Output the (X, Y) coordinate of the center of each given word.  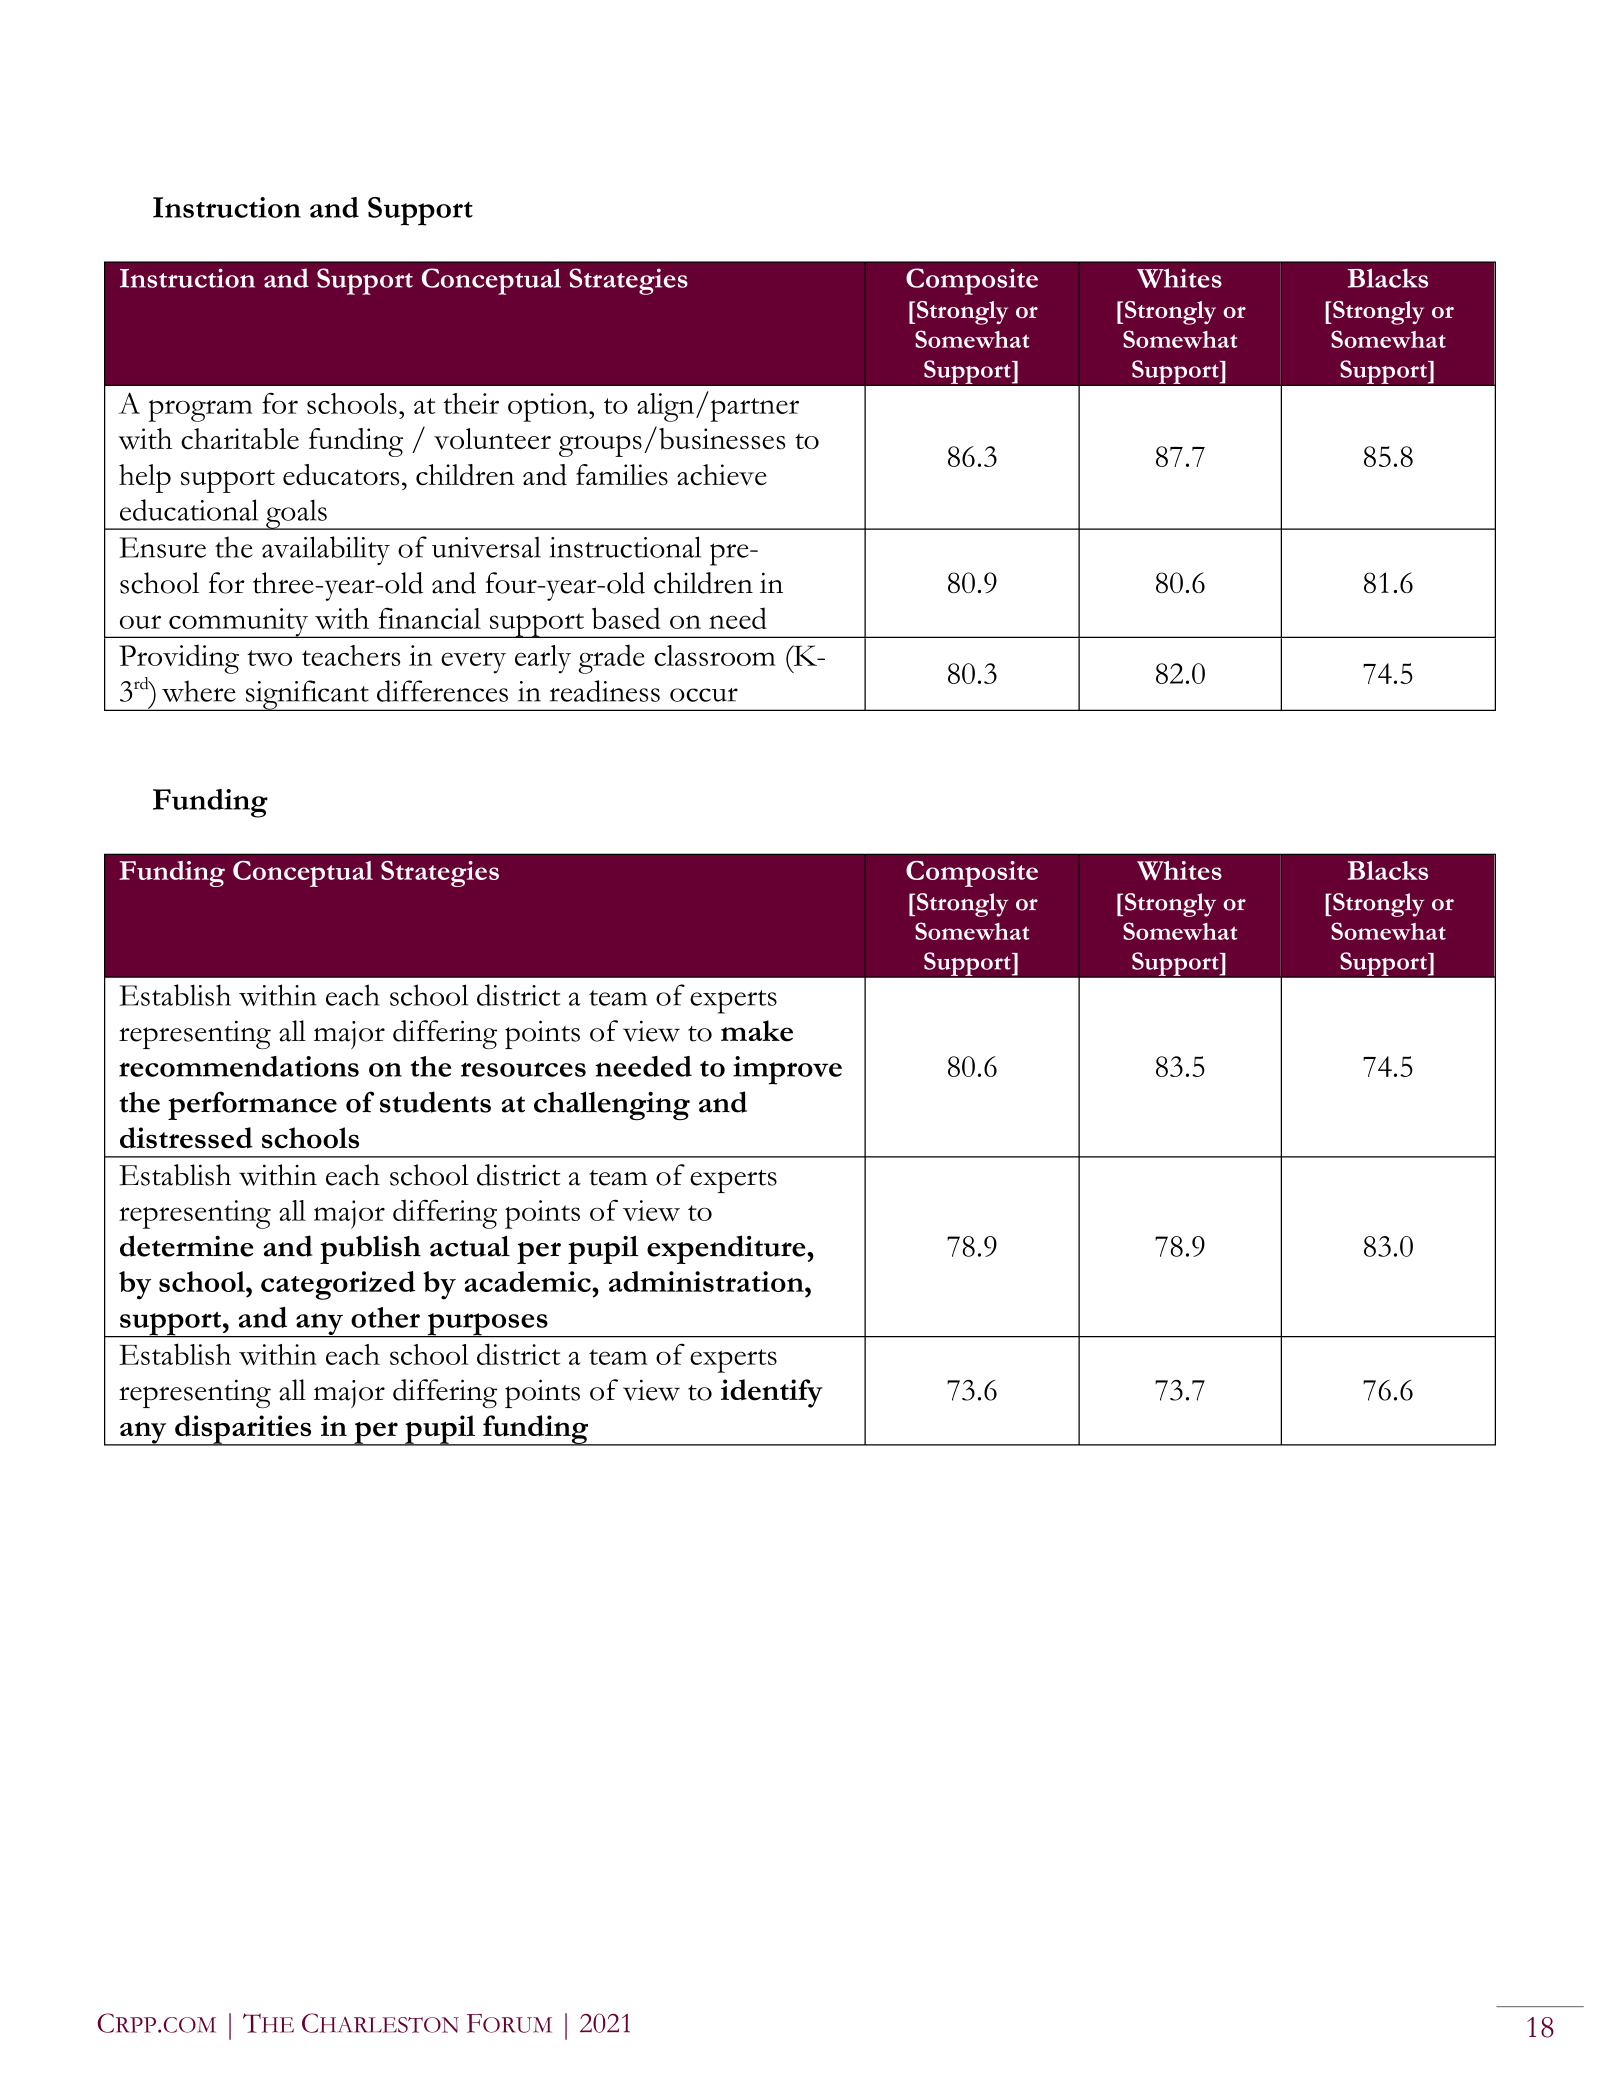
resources (523, 1069)
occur (704, 695)
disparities (243, 1430)
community (239, 623)
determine (186, 1246)
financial (430, 618)
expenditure (727, 1249)
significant (307, 695)
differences (442, 691)
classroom (714, 655)
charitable (240, 439)
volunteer (492, 439)
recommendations (239, 1066)
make (757, 1031)
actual (470, 1246)
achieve (722, 475)
